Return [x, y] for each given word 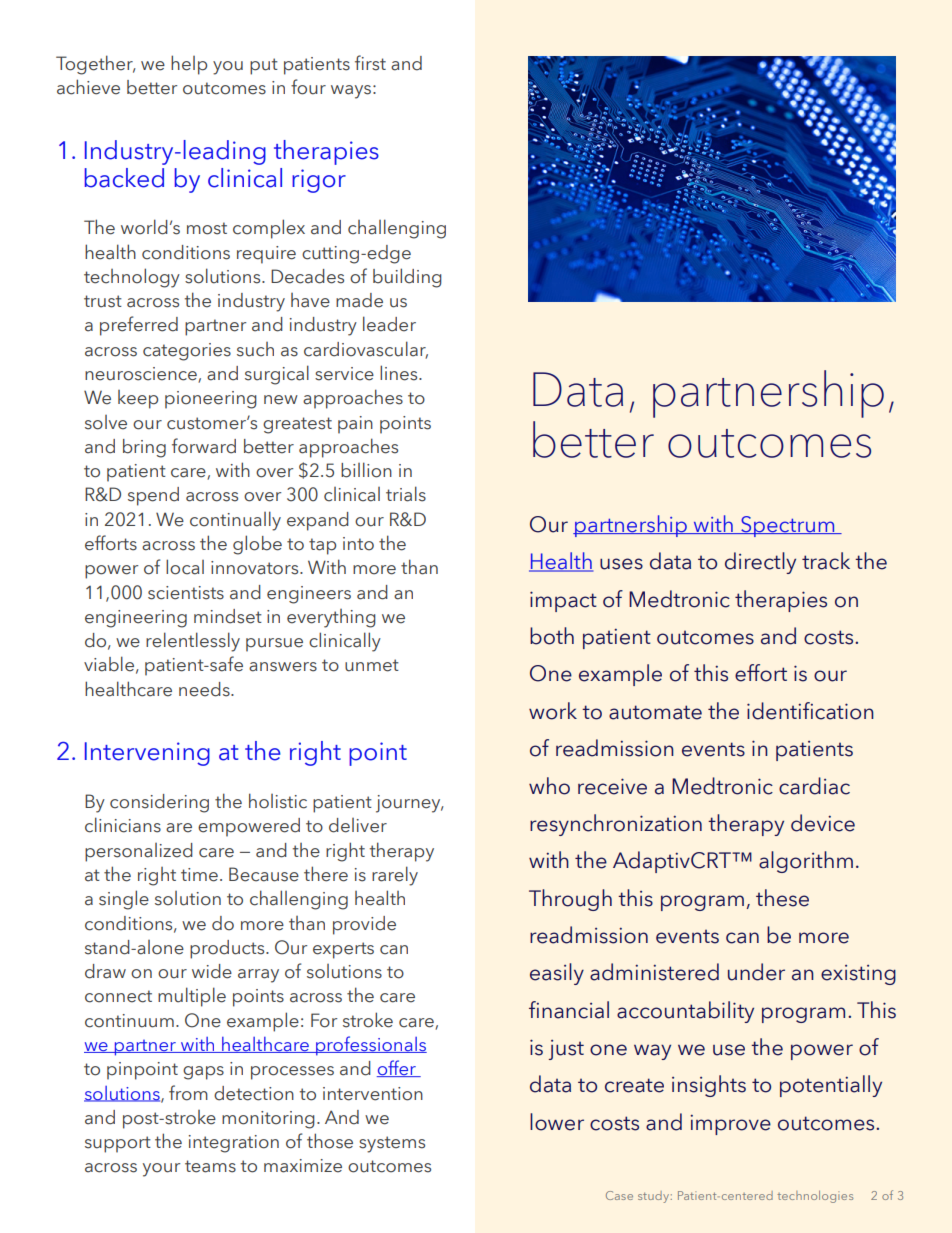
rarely [395, 876]
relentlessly [193, 642]
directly [760, 563]
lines [400, 373]
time [199, 875]
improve [730, 1125]
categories [187, 352]
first [370, 63]
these [782, 898]
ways [351, 92]
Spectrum [788, 526]
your [161, 1170]
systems [392, 1144]
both [552, 636]
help [189, 65]
